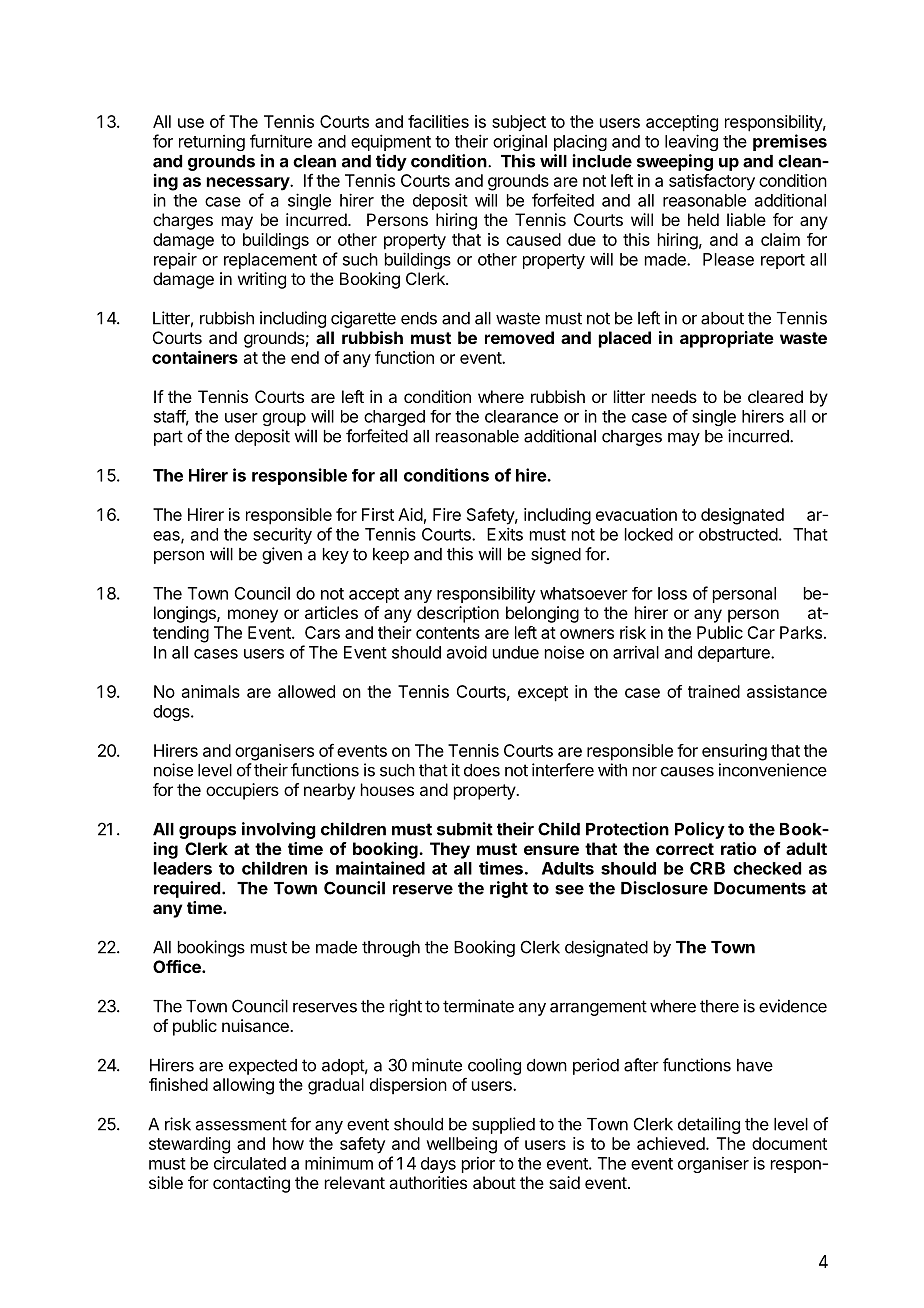 Image resolution: width=924 pixels, height=1308 pixels. Describe the element at coordinates (250, 1163) in the screenshot. I see `circulated` at that location.
